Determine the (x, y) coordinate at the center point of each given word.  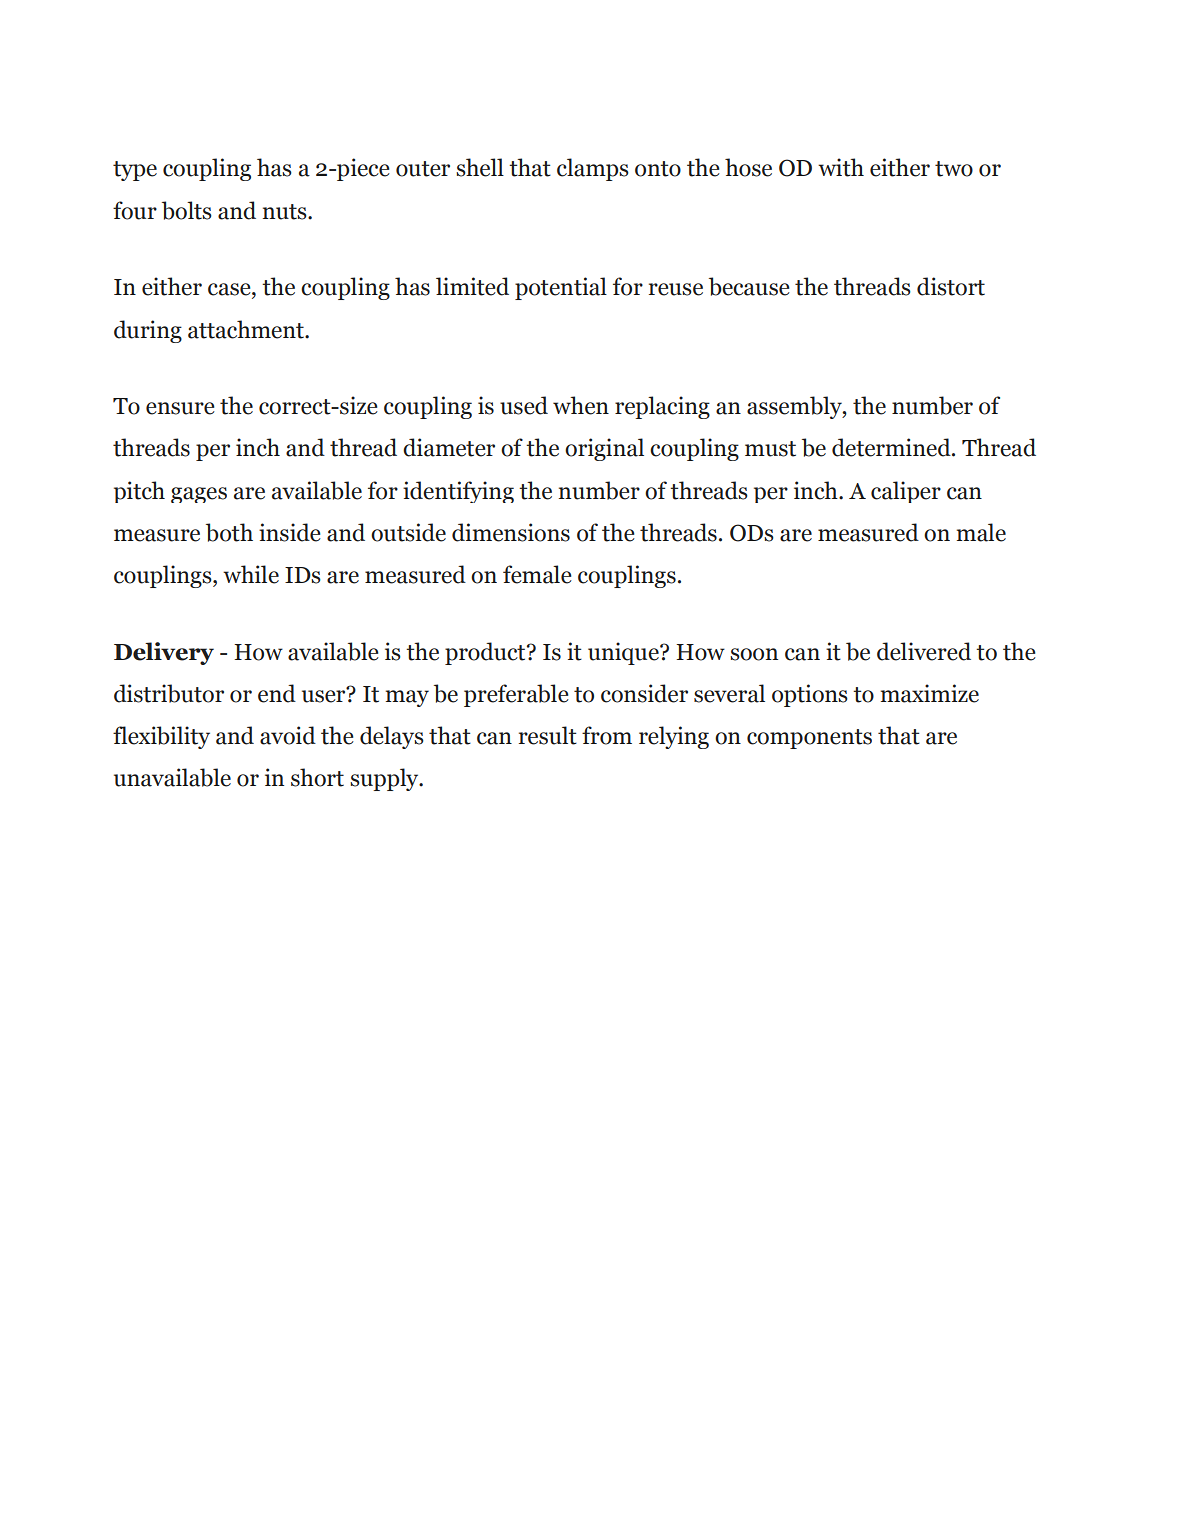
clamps (593, 169)
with (841, 167)
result (548, 735)
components (809, 739)
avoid (288, 735)
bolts (187, 210)
